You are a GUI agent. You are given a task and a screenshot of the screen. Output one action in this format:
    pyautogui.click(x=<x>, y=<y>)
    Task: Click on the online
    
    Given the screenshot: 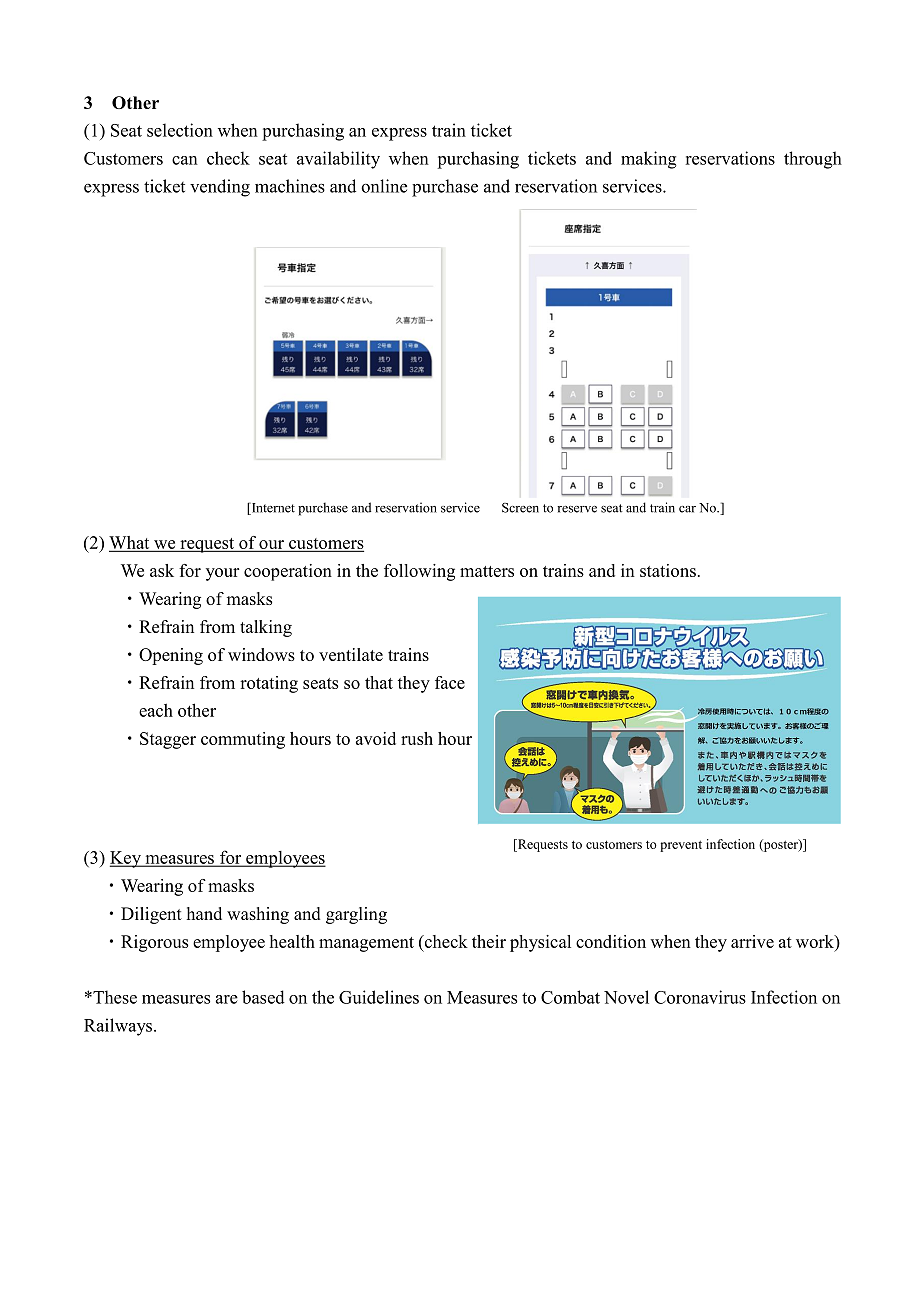 What is the action you would take?
    pyautogui.click(x=384, y=186)
